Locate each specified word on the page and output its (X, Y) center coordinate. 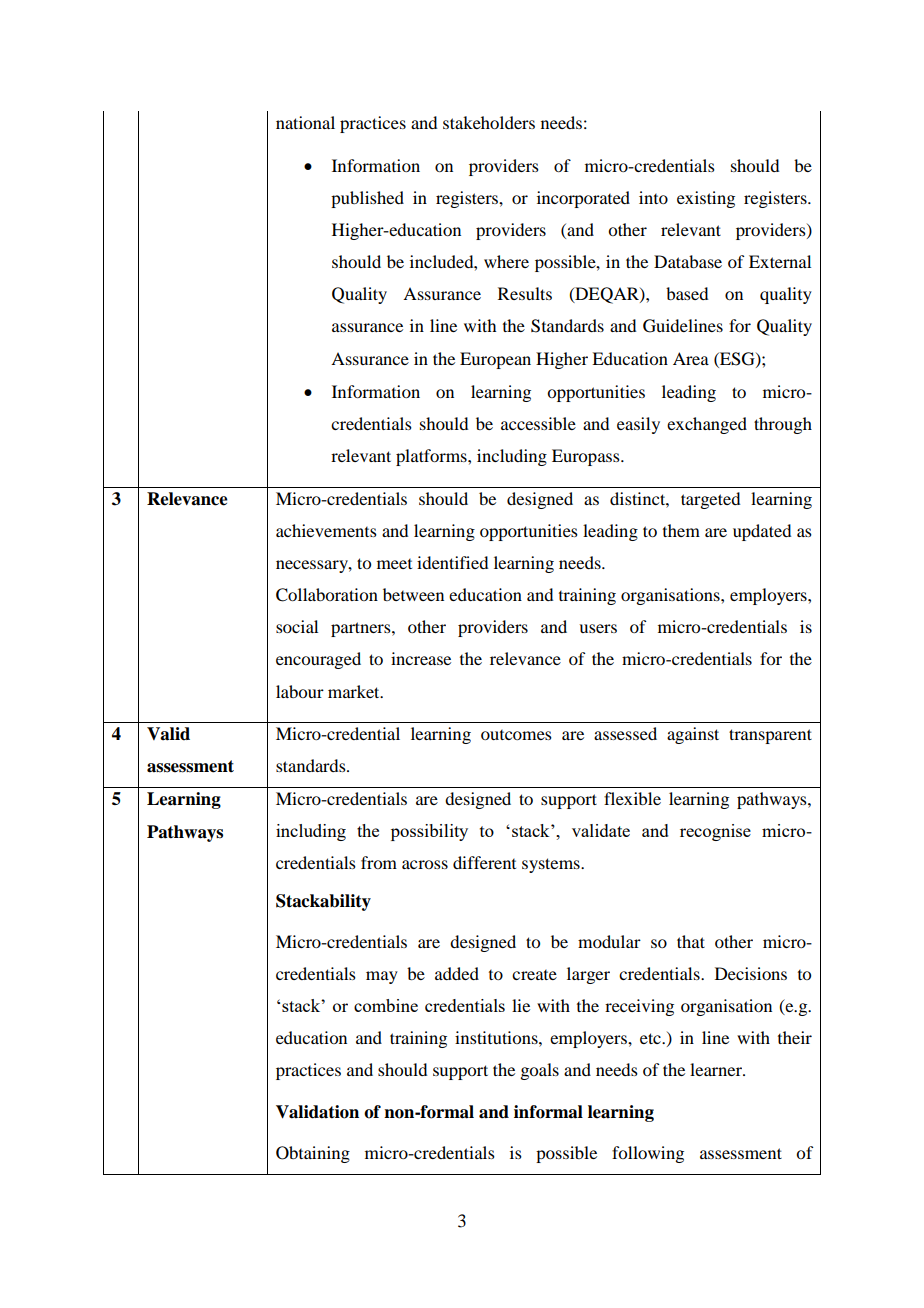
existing (706, 199)
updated (762, 532)
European (495, 360)
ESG (737, 359)
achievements (326, 530)
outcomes (516, 735)
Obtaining (313, 1154)
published (367, 199)
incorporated (583, 199)
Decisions (751, 973)
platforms (432, 457)
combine (386, 1005)
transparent (770, 736)
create (534, 975)
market (355, 691)
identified (452, 562)
